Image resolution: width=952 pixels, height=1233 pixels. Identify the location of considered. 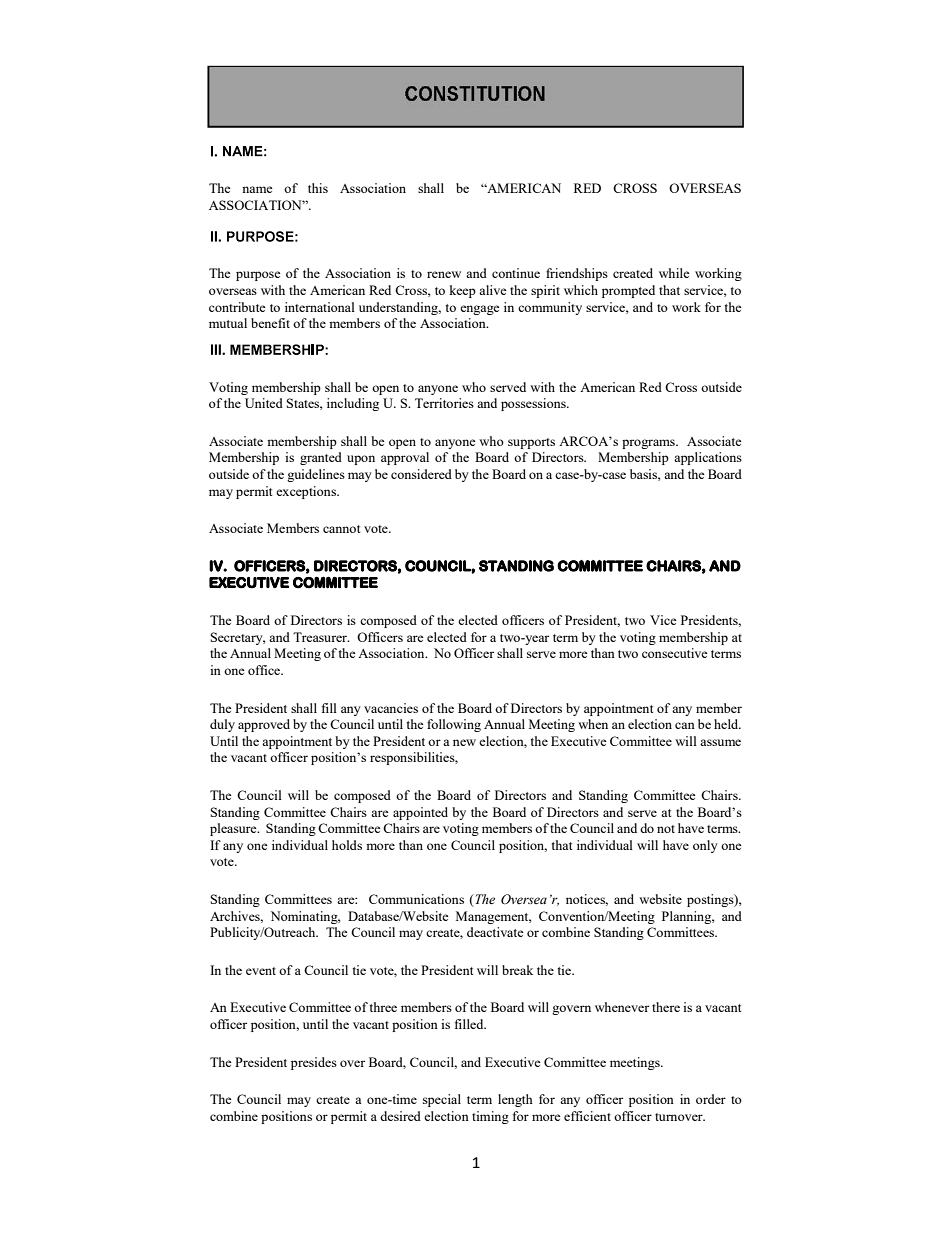
(421, 474).
